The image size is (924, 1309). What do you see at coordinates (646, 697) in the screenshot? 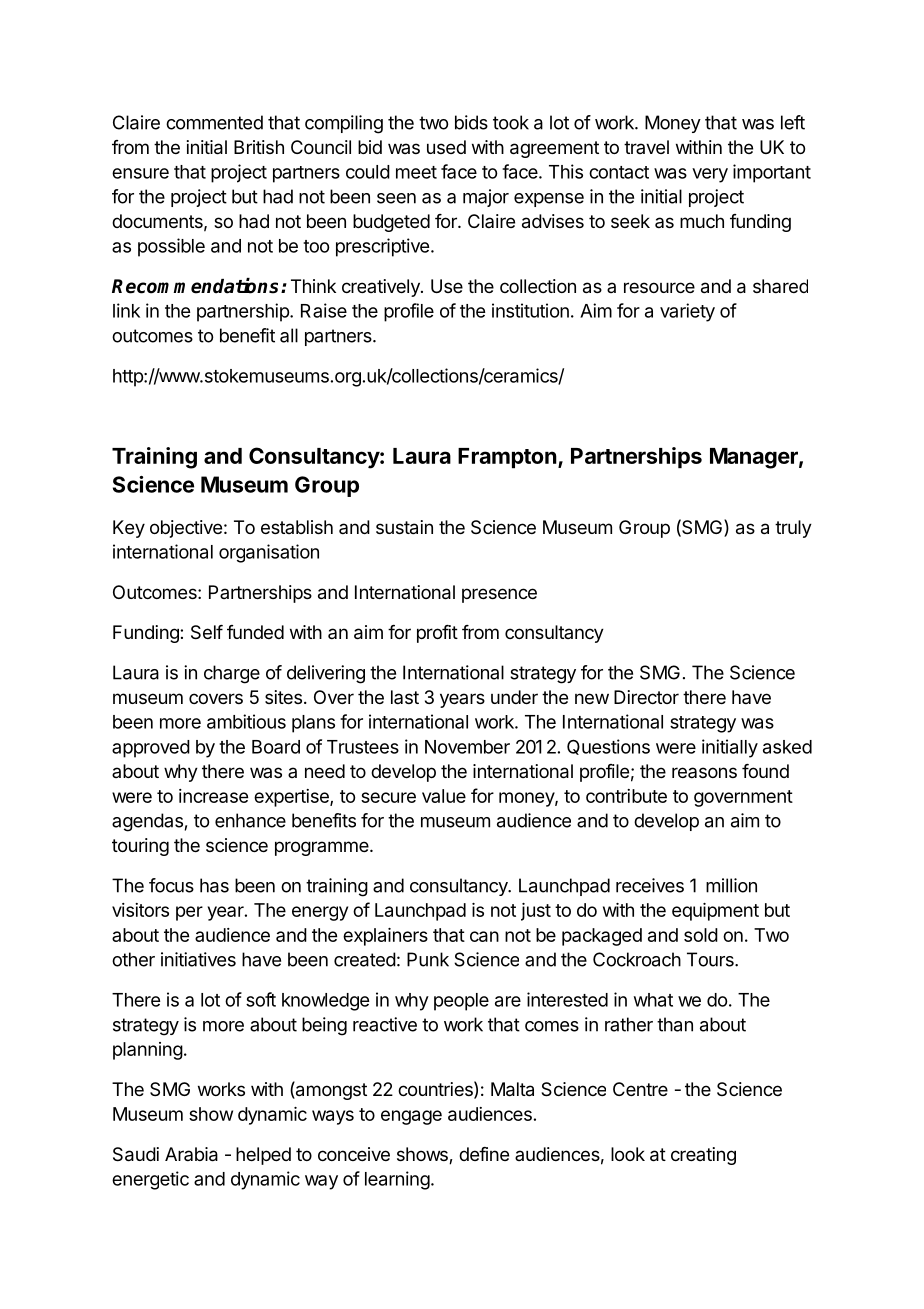
I see `Director` at bounding box center [646, 697].
